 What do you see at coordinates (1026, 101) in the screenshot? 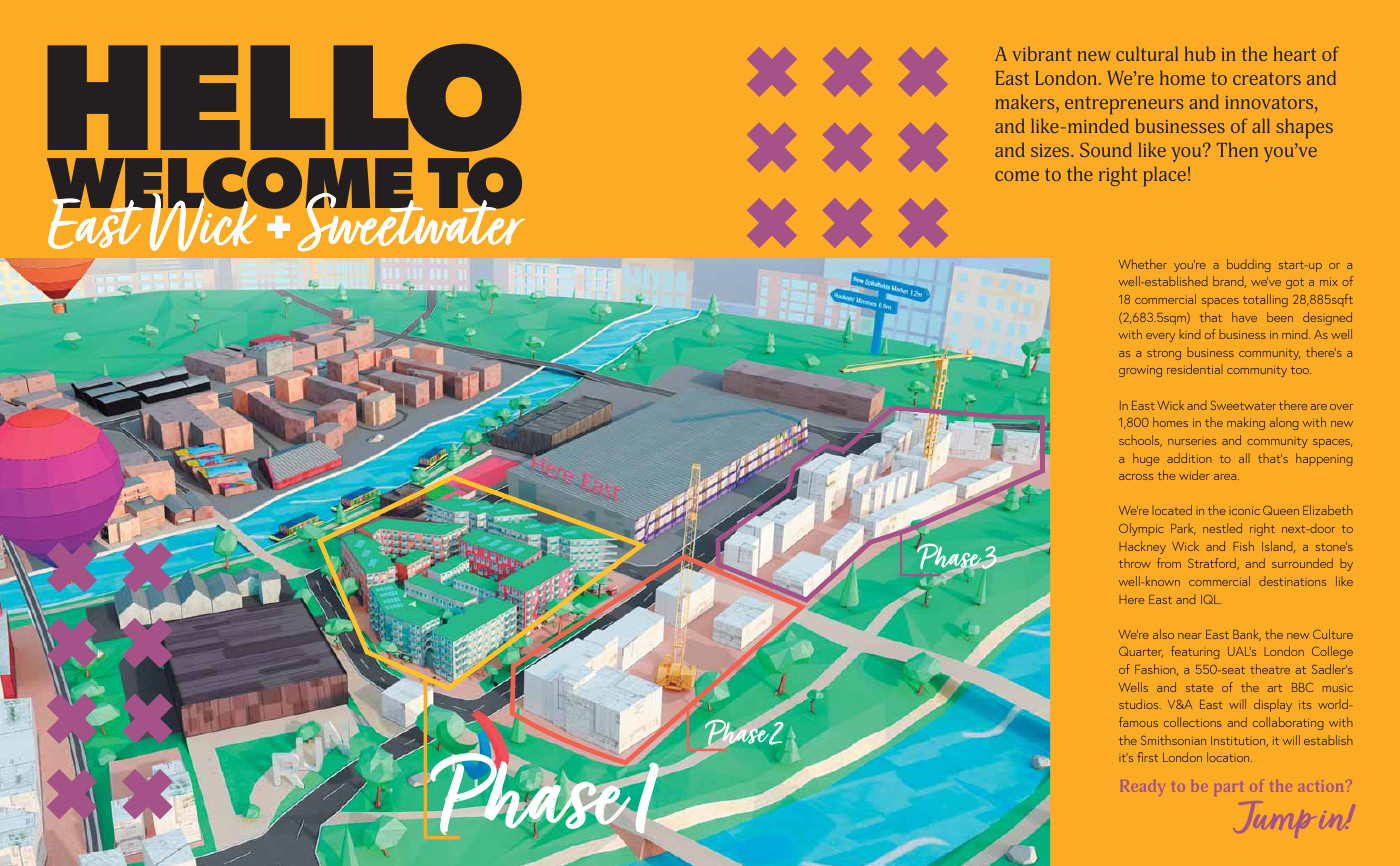
I see `makers` at bounding box center [1026, 101].
